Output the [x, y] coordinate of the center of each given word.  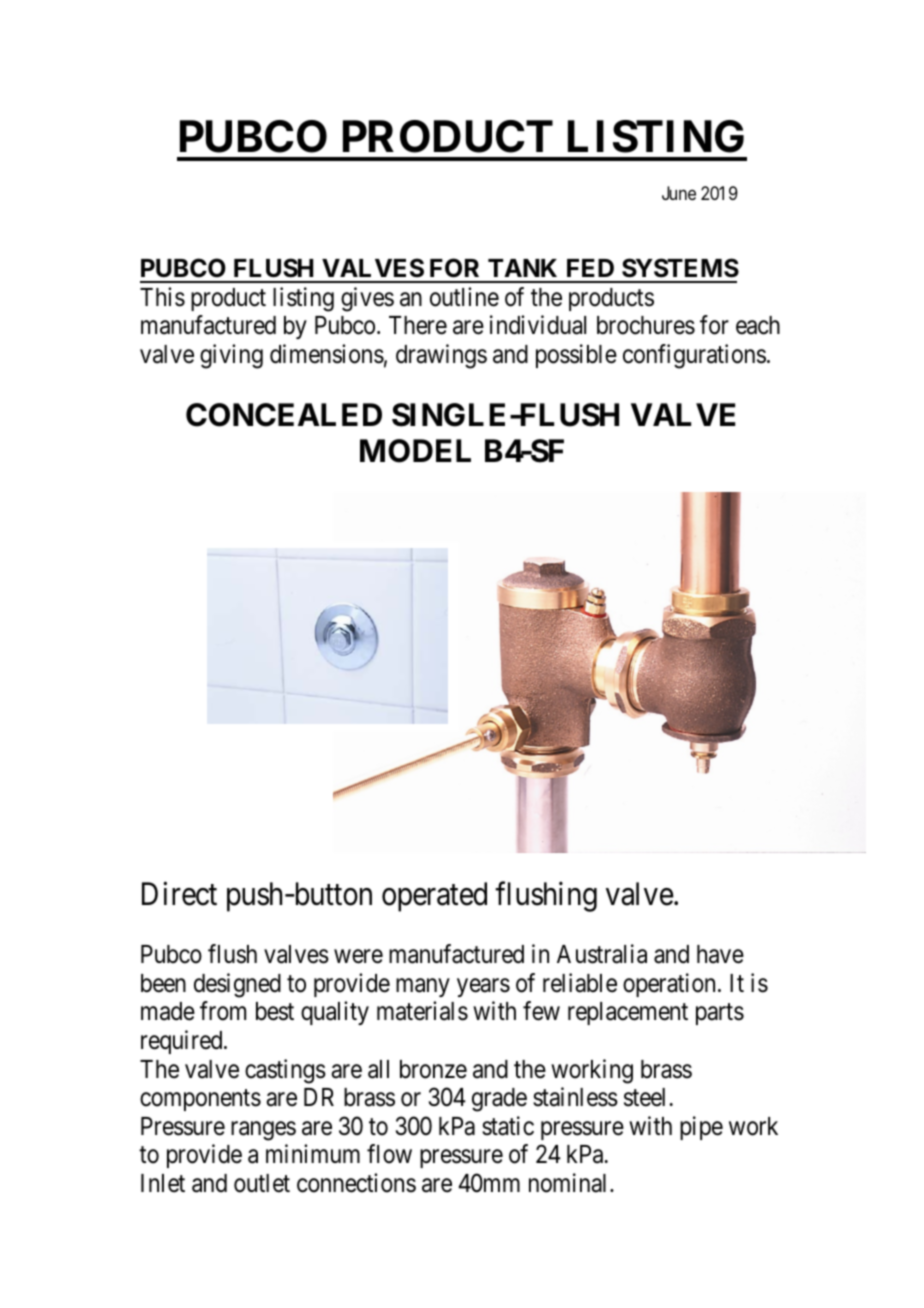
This [162, 297]
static [508, 1126]
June [679, 193]
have [720, 954]
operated [434, 897]
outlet [262, 1183]
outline [464, 297]
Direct [179, 894]
